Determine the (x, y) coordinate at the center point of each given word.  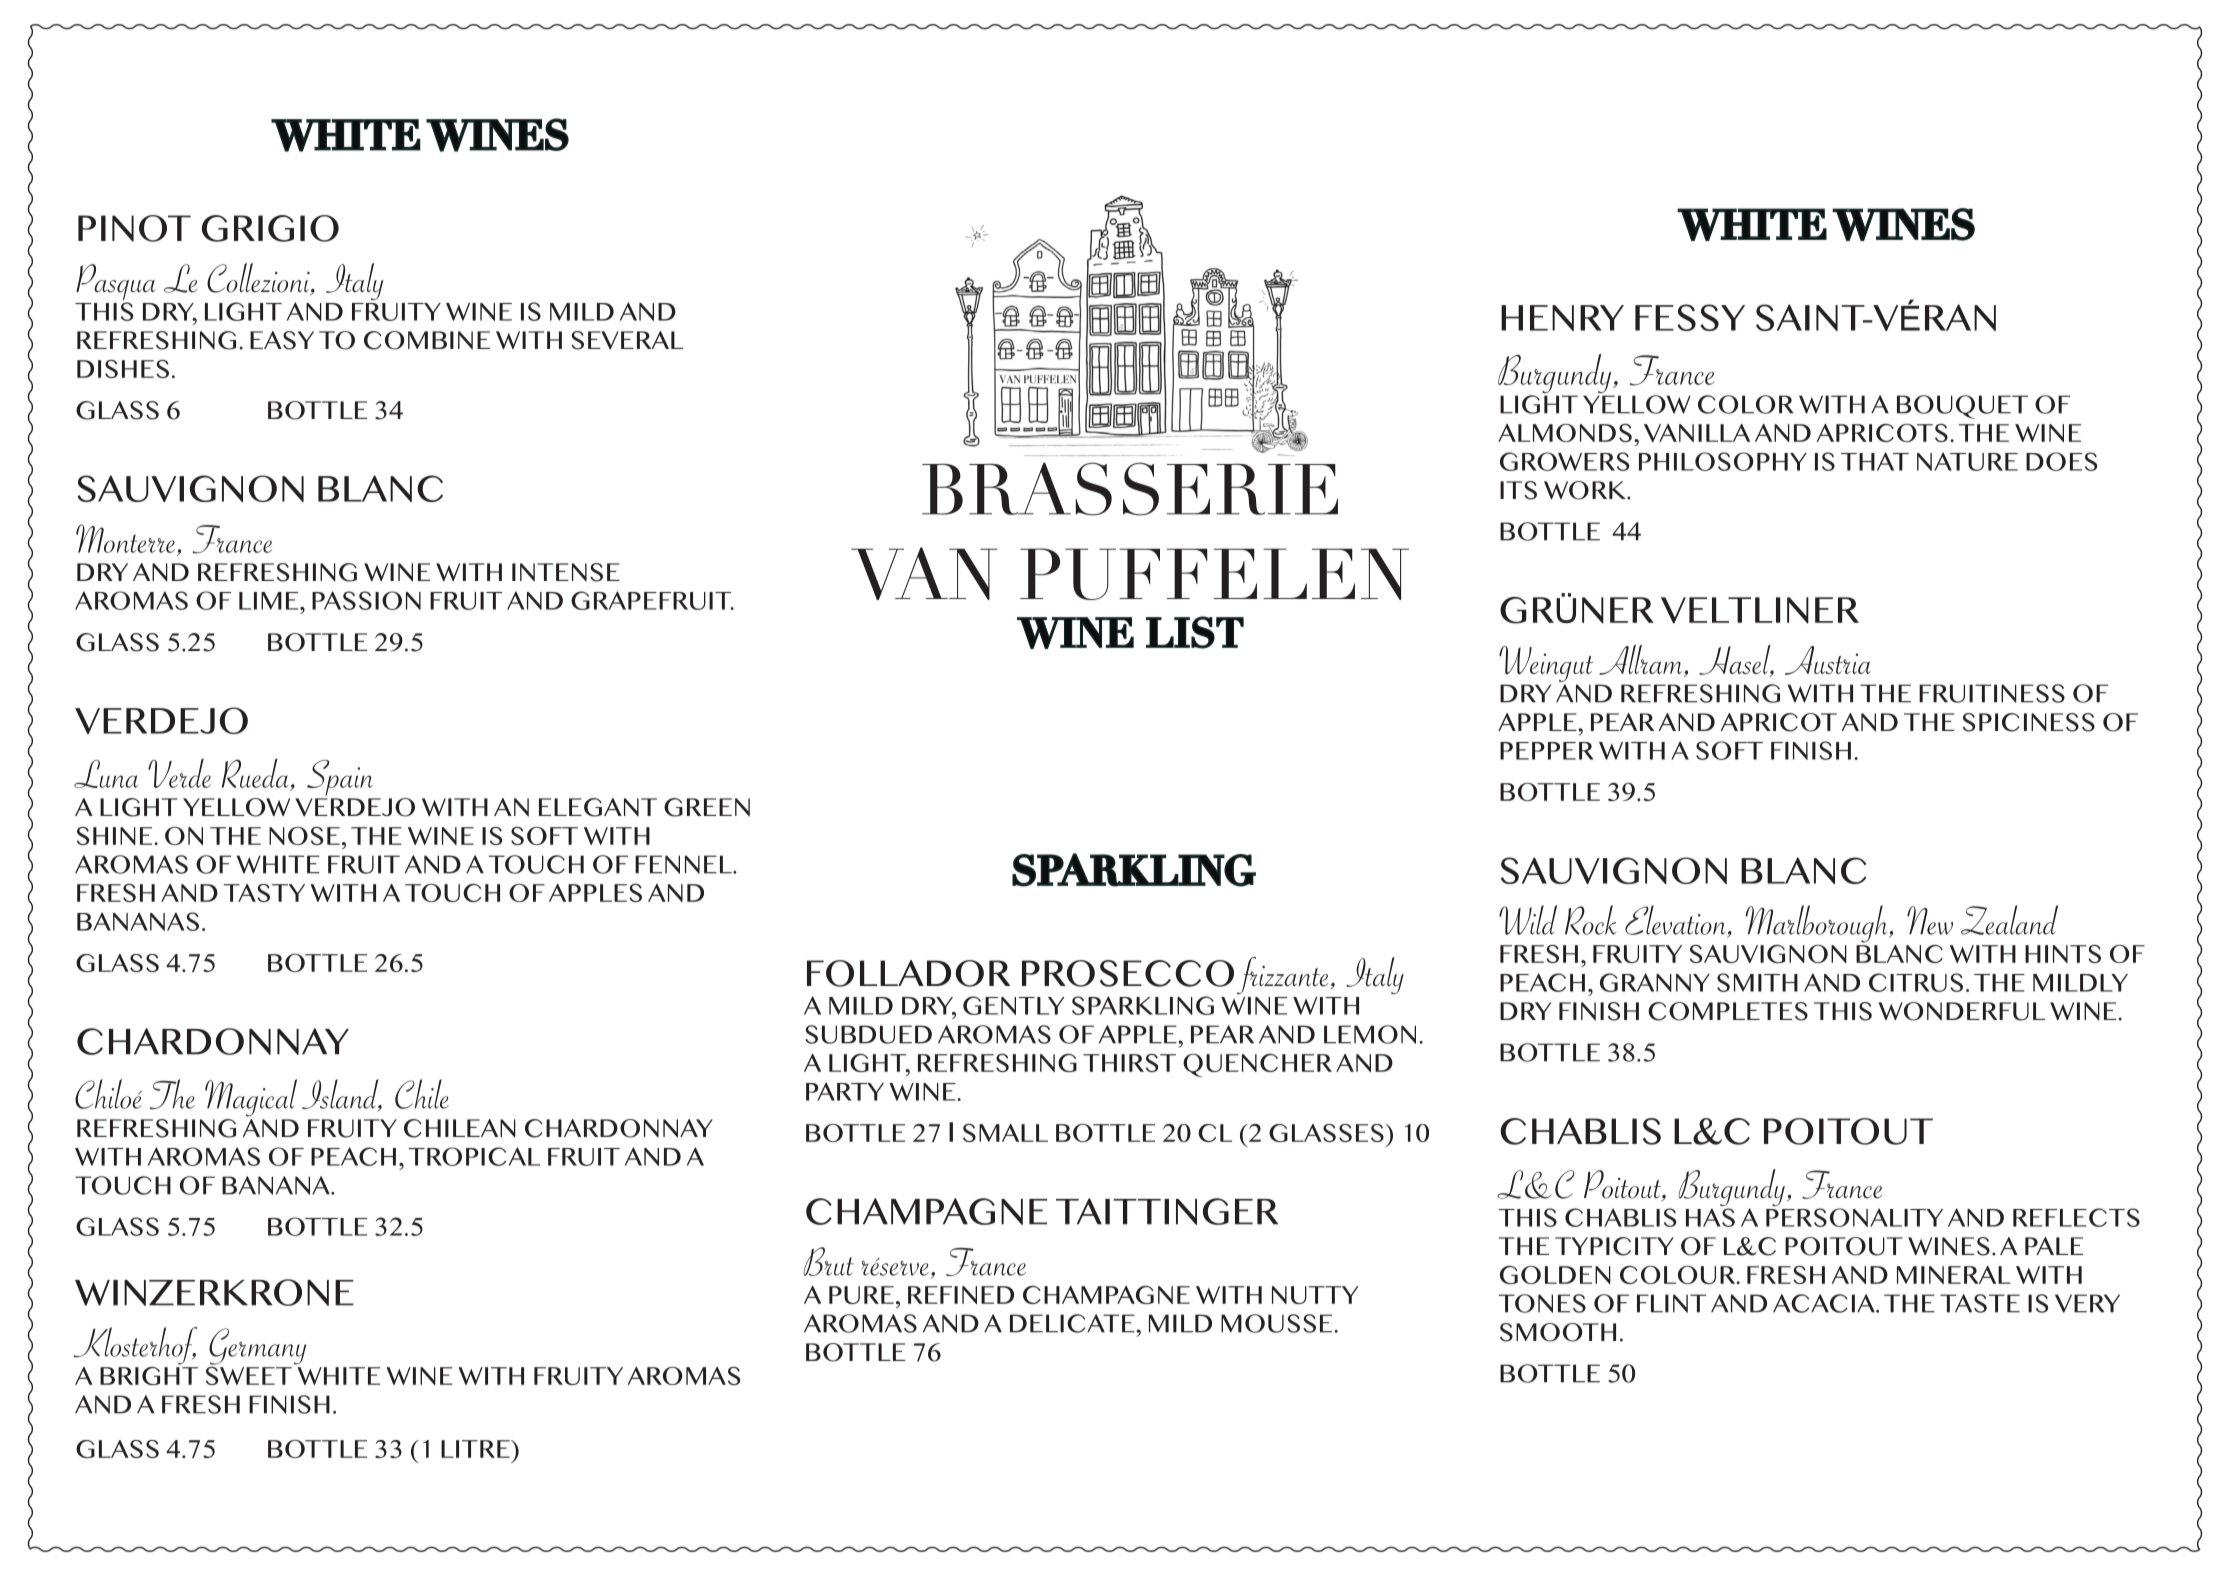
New (1930, 920)
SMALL (1005, 1133)
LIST (1195, 632)
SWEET (249, 1374)
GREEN (707, 807)
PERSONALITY (1854, 1217)
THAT (1875, 461)
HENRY (1562, 318)
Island (341, 1095)
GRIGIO (270, 228)
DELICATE (1073, 1323)
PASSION (366, 600)
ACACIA (1825, 1303)
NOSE (304, 836)
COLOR (1745, 404)
